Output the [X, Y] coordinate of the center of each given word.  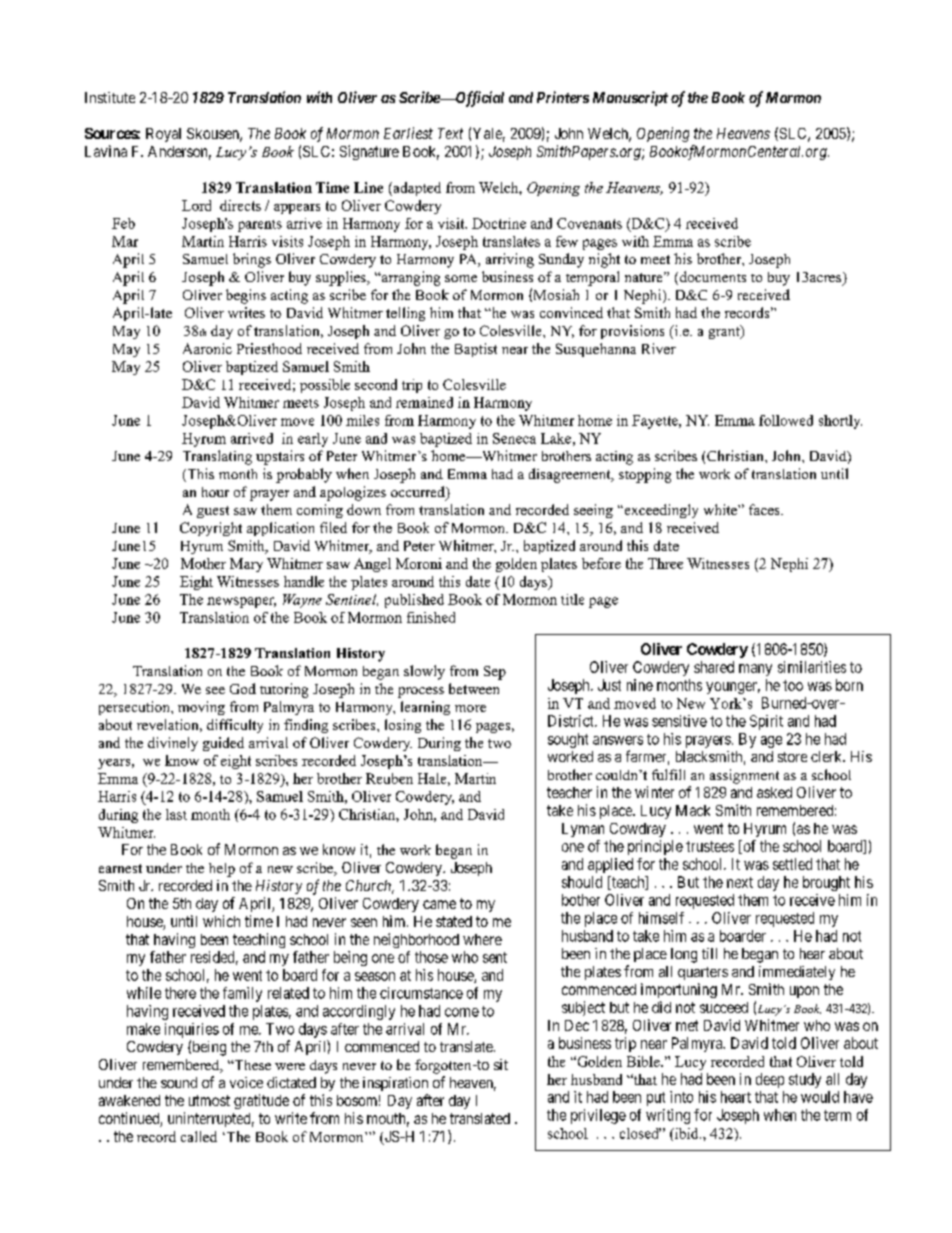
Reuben [389, 778]
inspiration [395, 1084]
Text [450, 133]
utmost [209, 1100]
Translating [217, 457]
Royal [163, 135]
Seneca [514, 438]
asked [774, 792]
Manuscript [630, 98]
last [176, 814]
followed [786, 420]
